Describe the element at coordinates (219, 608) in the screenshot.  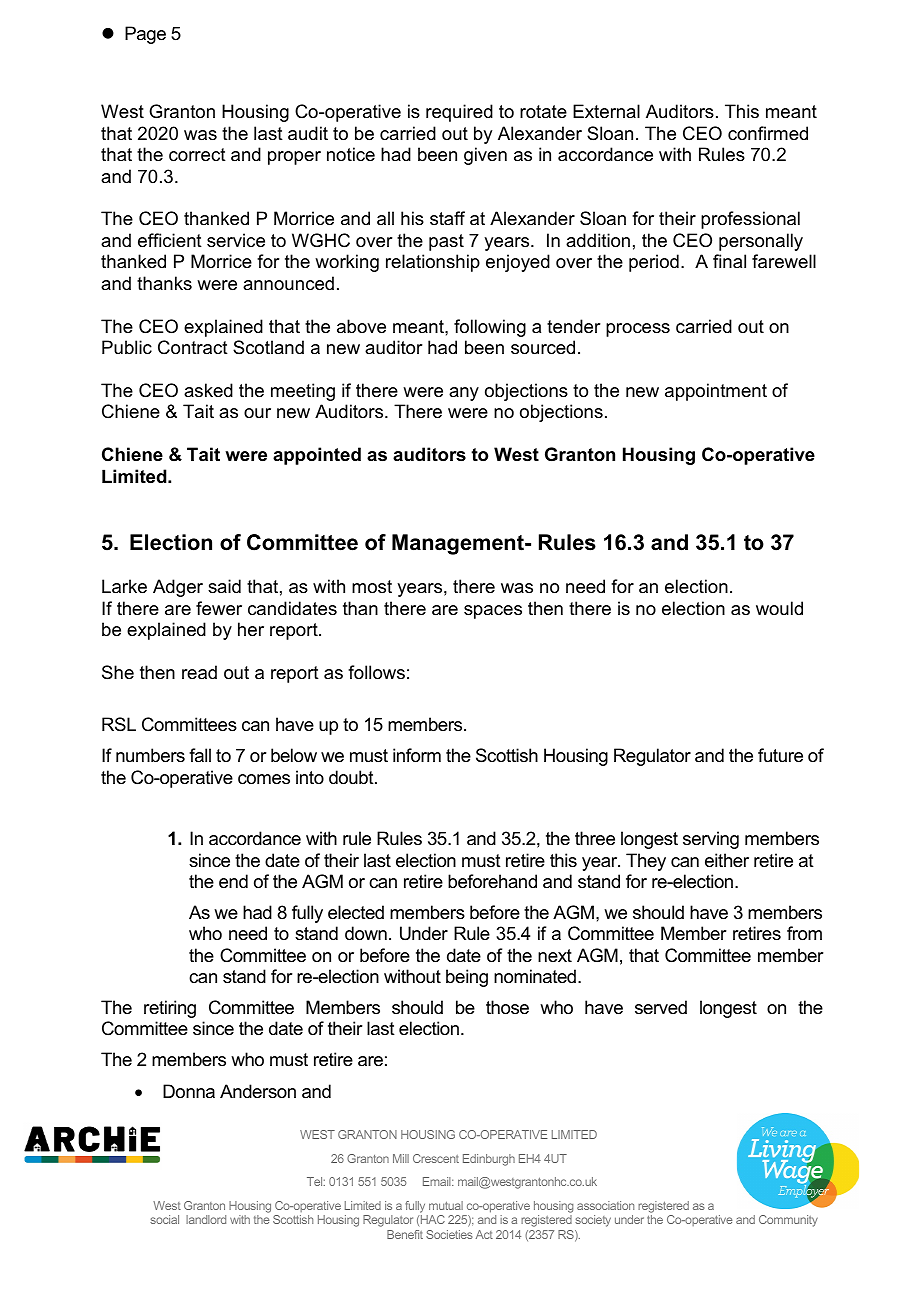
I see `fewer` at that location.
